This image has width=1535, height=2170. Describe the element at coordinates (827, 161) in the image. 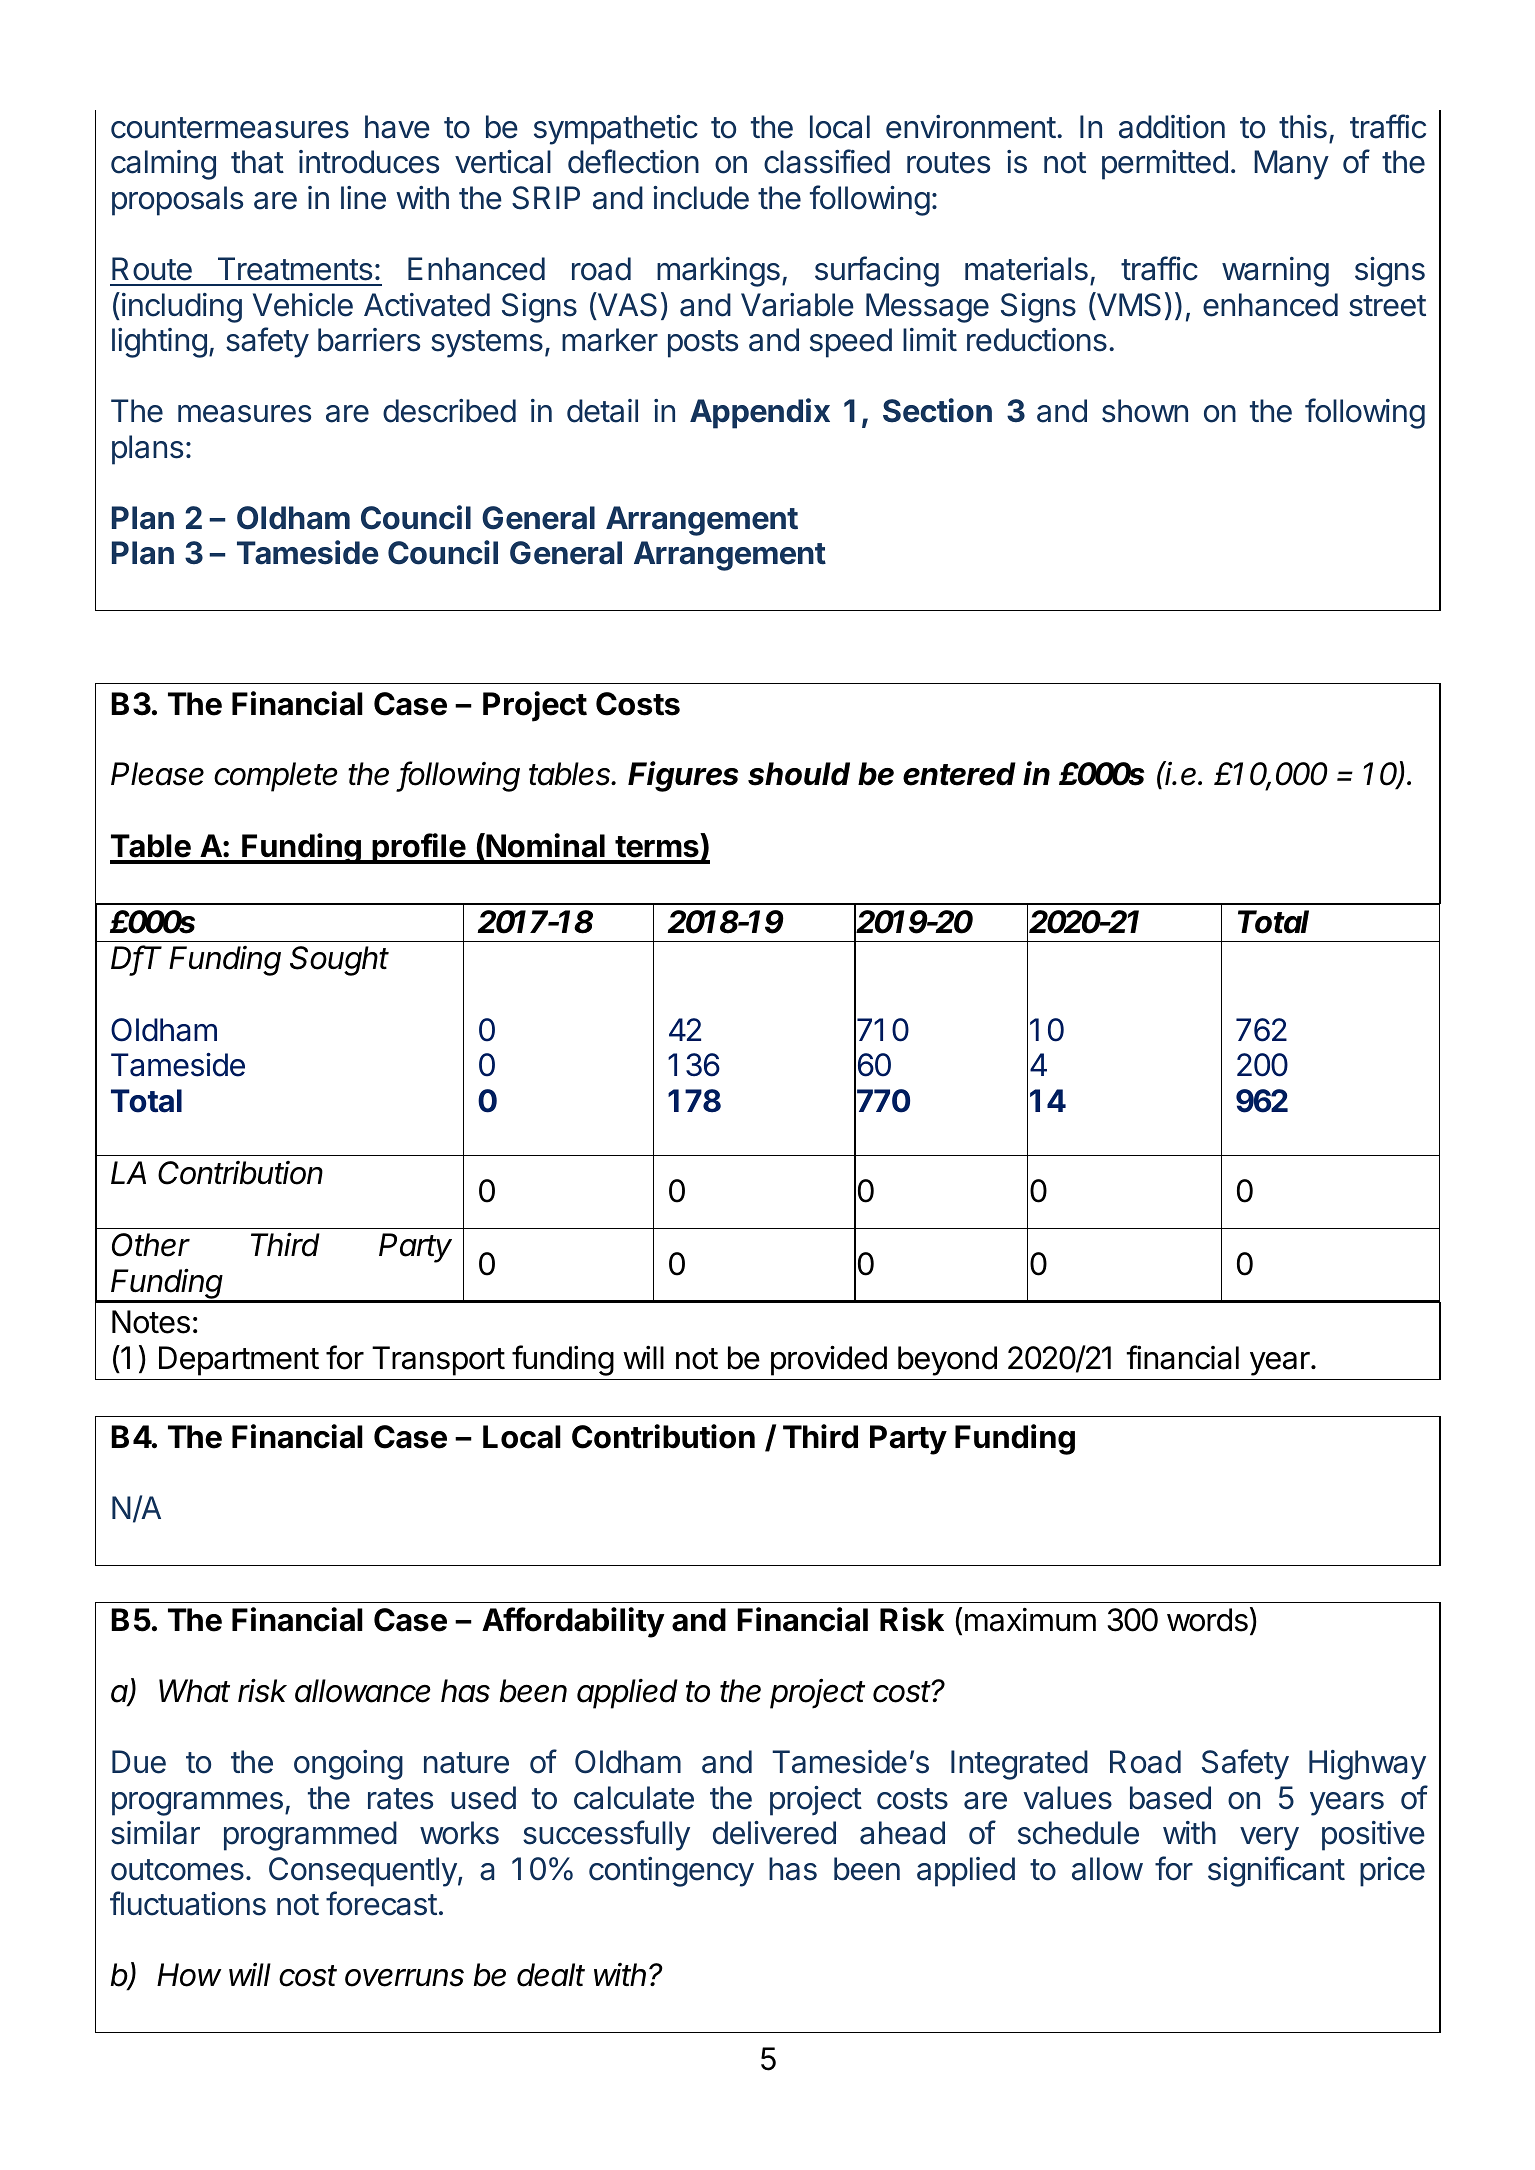

I see `classified` at that location.
